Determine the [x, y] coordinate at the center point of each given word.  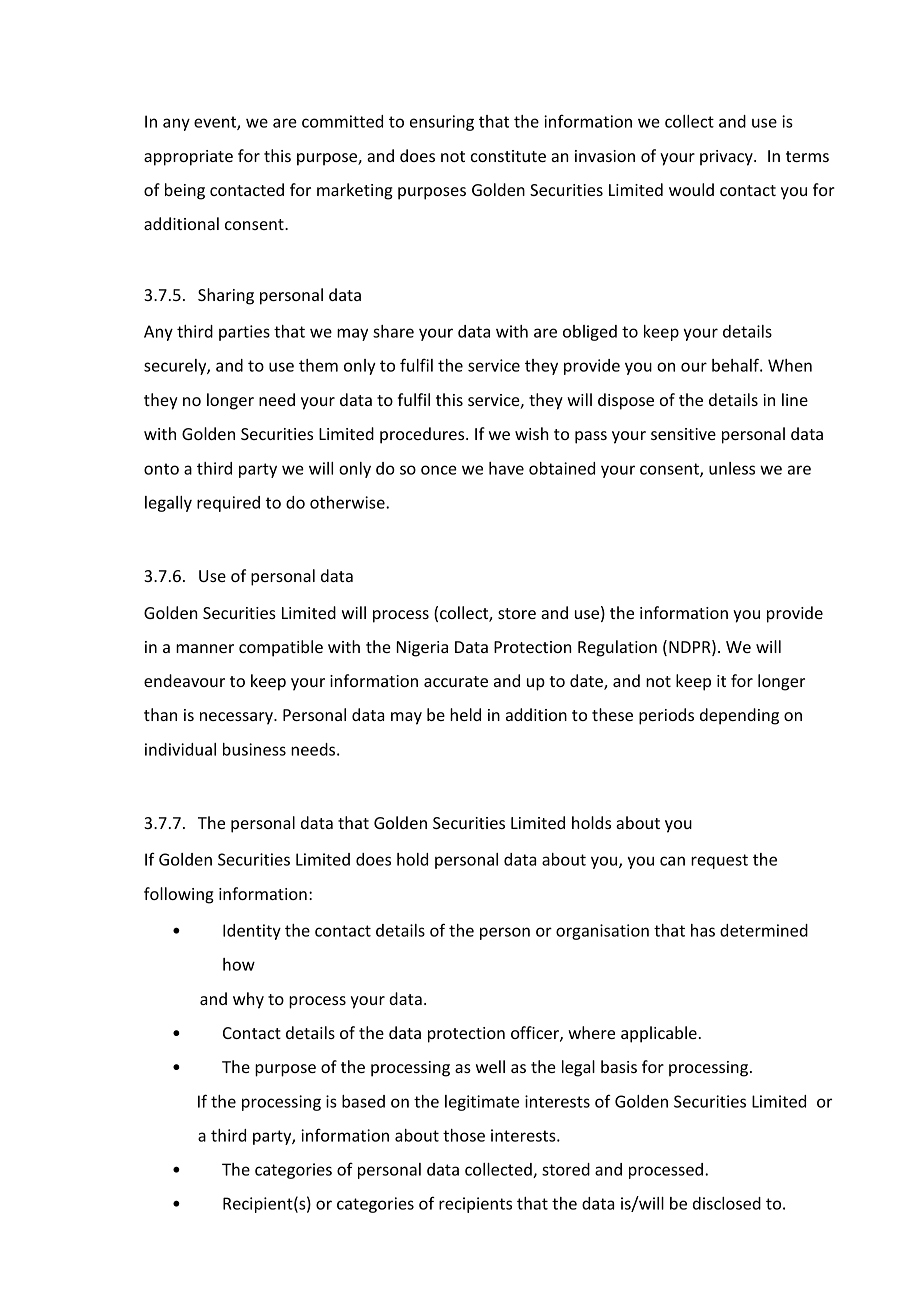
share [393, 331]
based [363, 1101]
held [465, 714]
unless [732, 468]
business [254, 749]
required [228, 504]
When [790, 365]
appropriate [188, 158]
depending [739, 716]
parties [244, 333]
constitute [508, 156]
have [506, 468]
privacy [727, 158]
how [239, 964]
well [490, 1066]
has [703, 930]
